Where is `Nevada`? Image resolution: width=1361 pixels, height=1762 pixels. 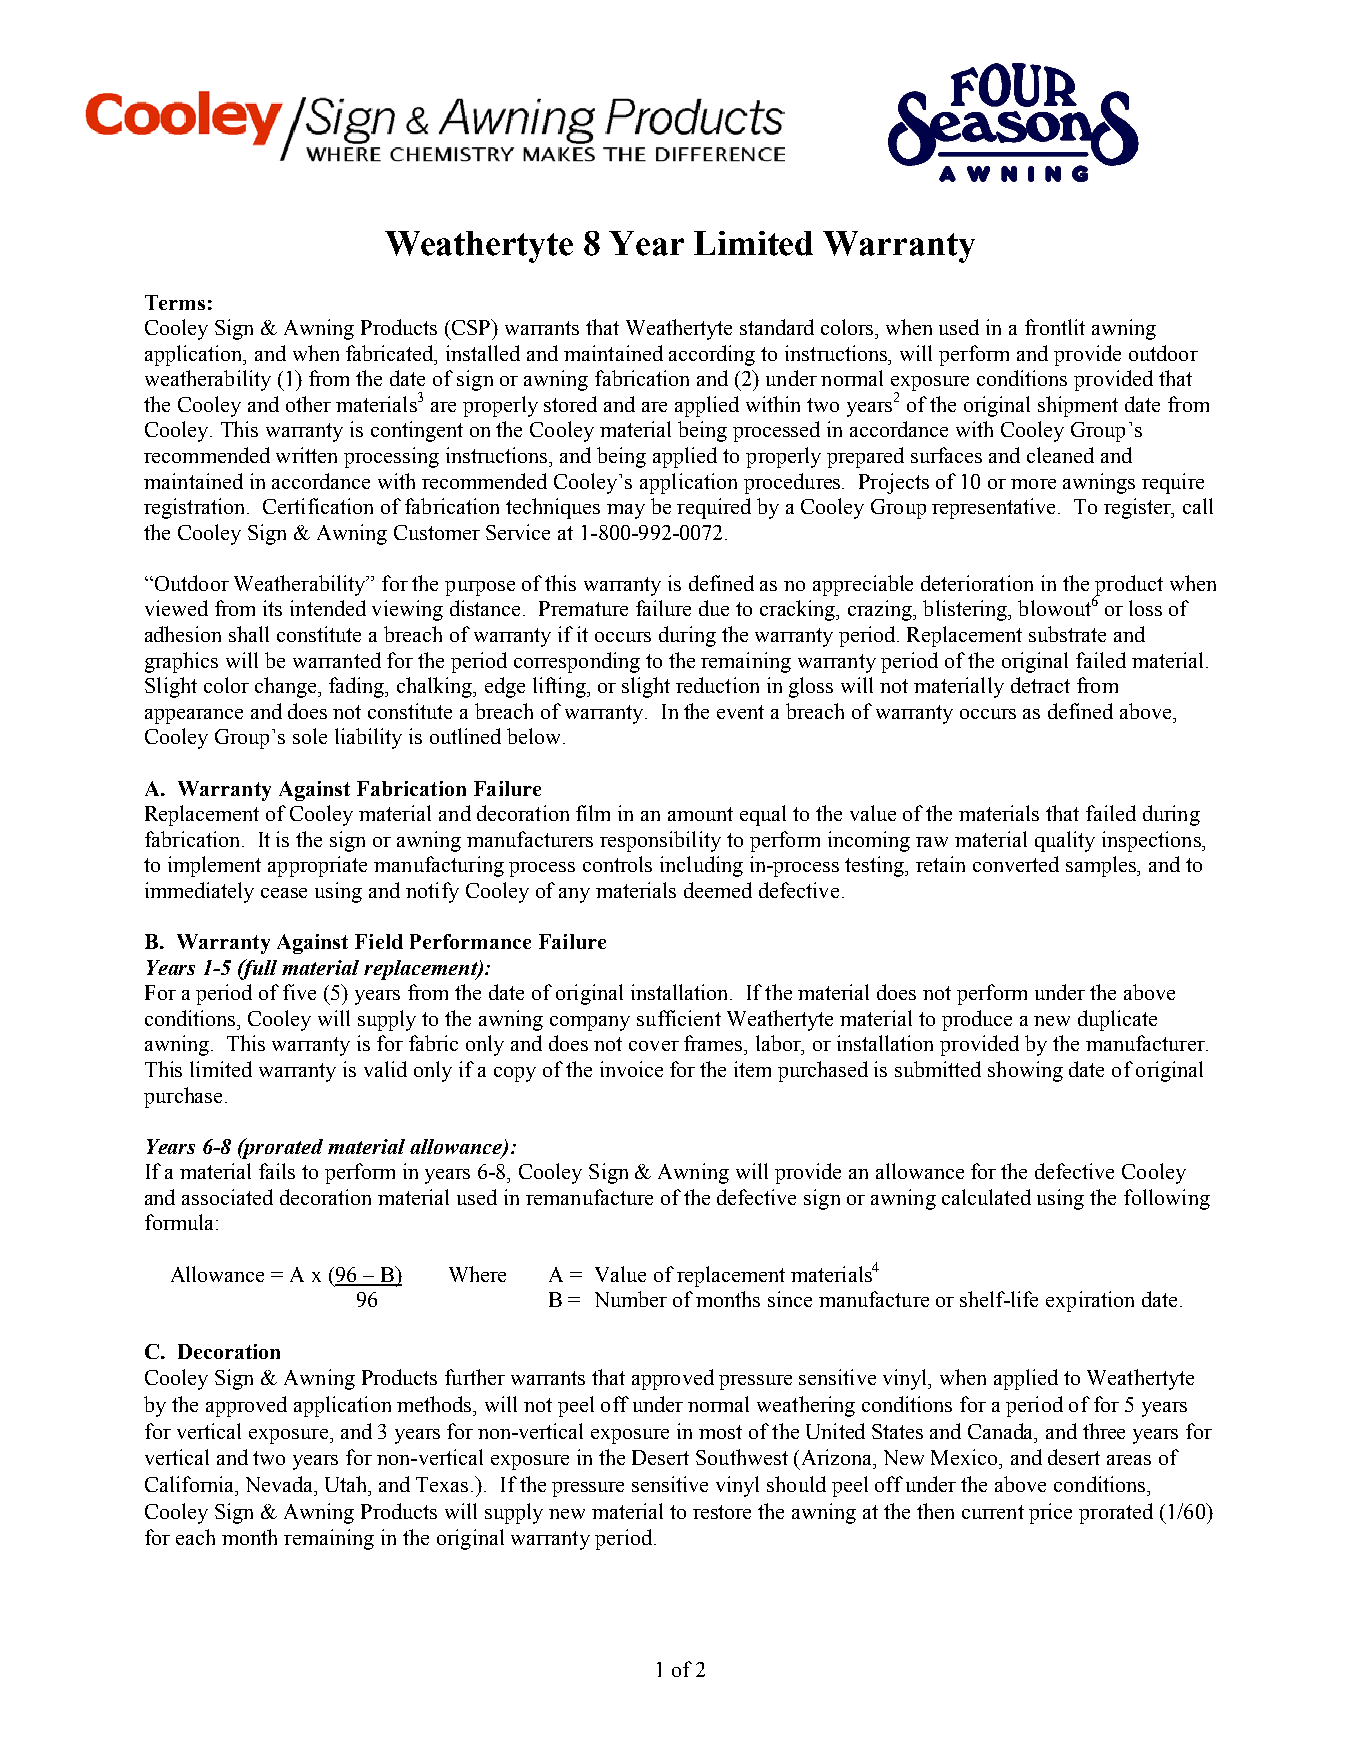
Nevada is located at coordinates (281, 1484).
